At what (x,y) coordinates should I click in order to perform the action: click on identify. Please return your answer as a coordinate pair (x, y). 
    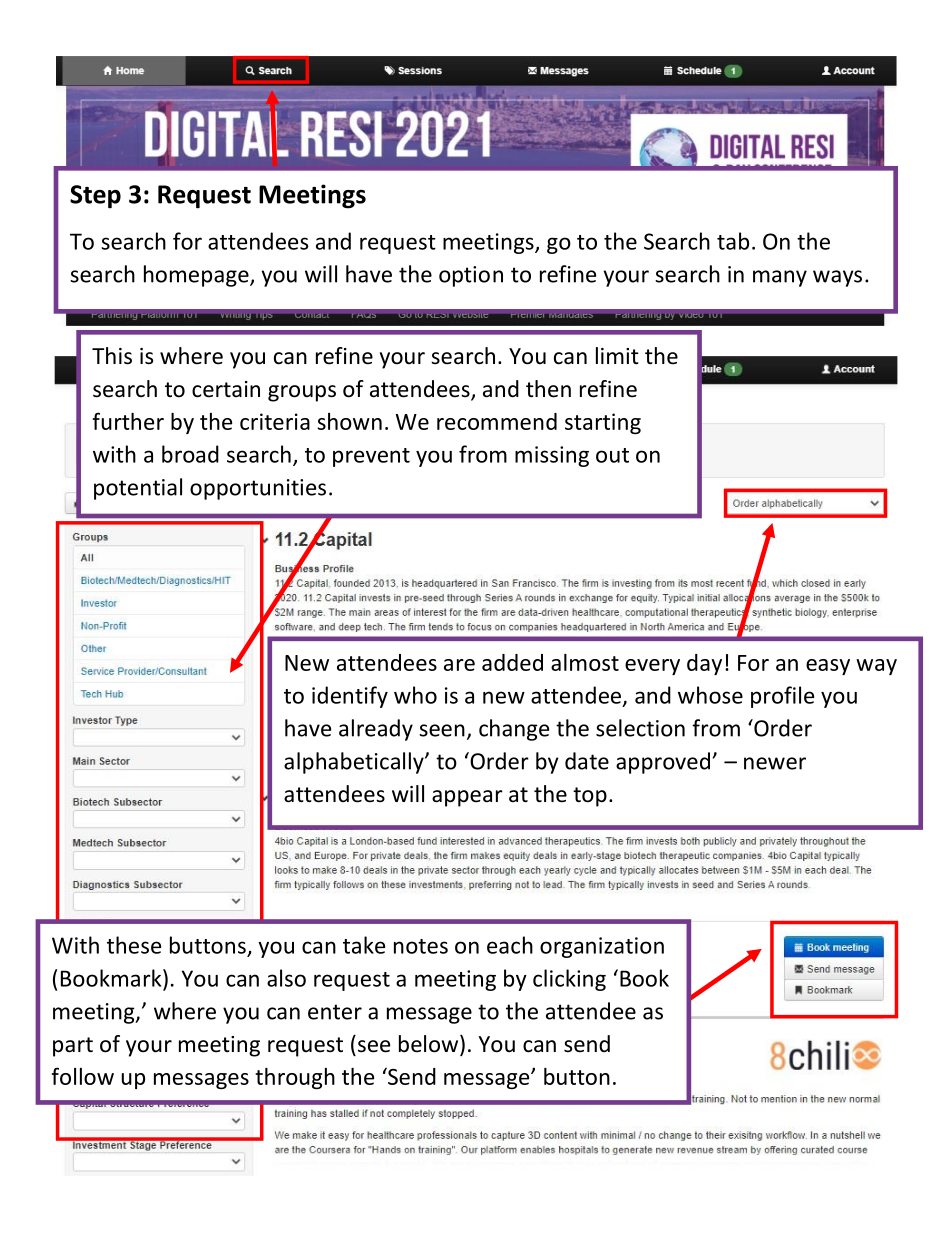
    Looking at the image, I should click on (350, 697).
